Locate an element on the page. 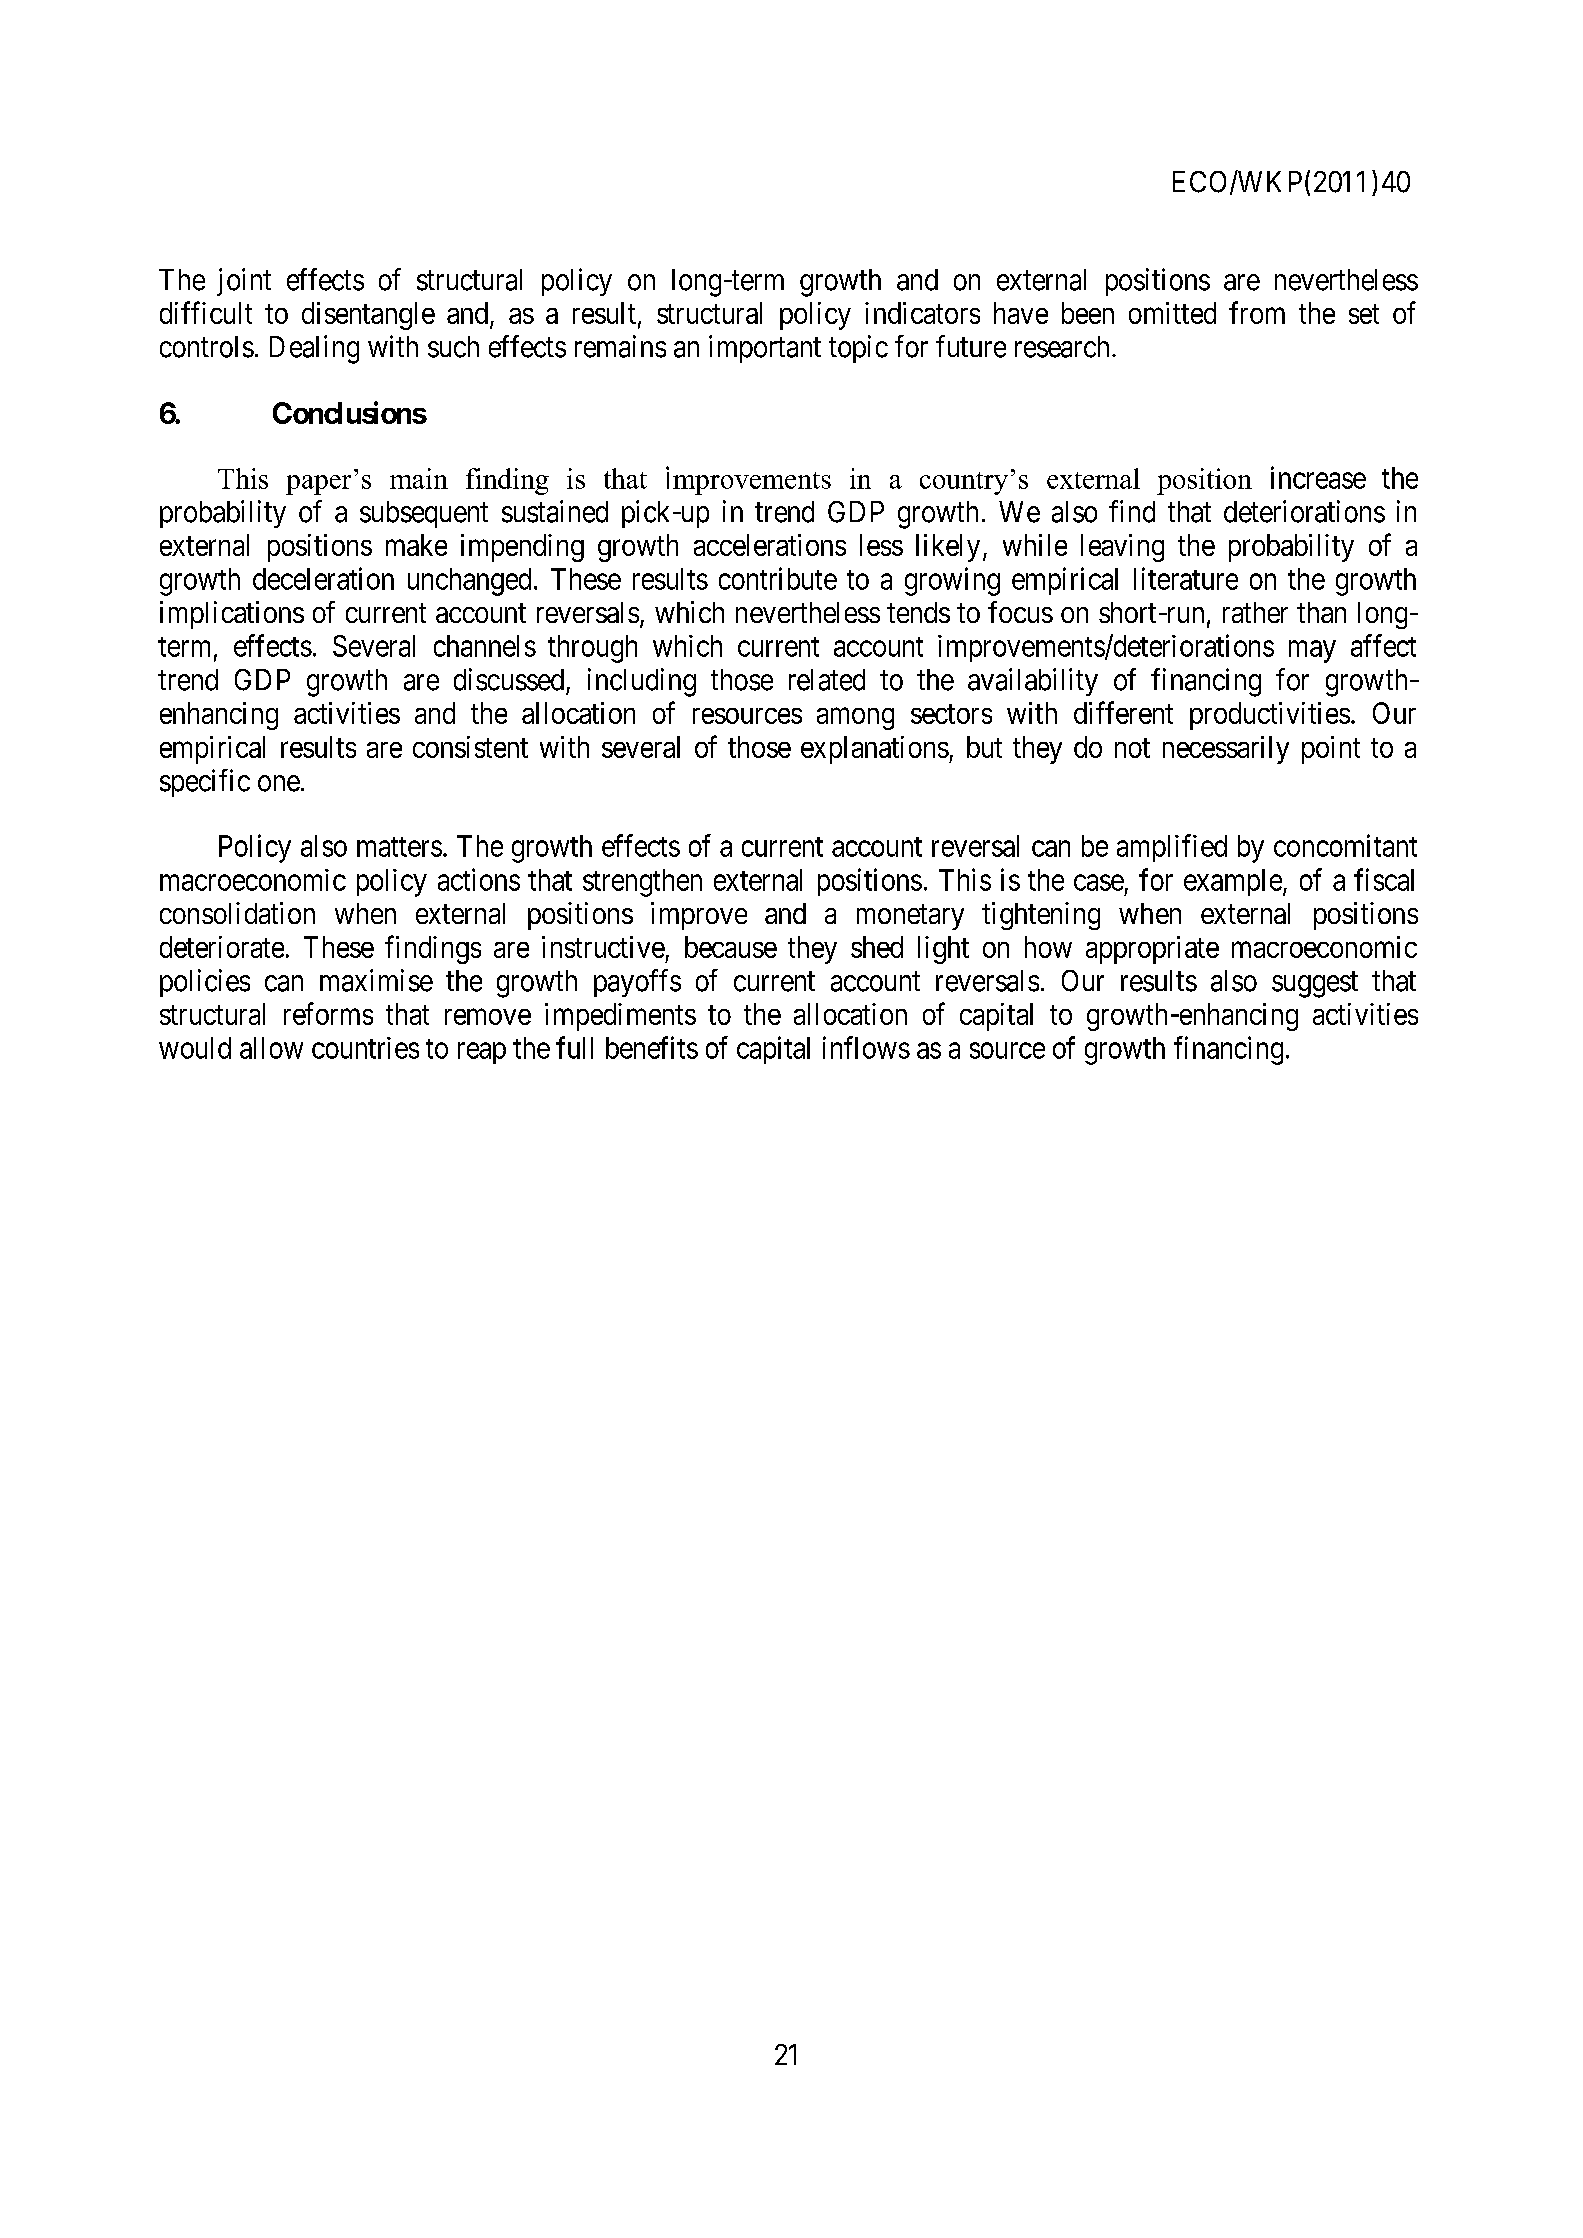 The height and width of the page is (2238, 1583). reforms is located at coordinates (328, 1013).
